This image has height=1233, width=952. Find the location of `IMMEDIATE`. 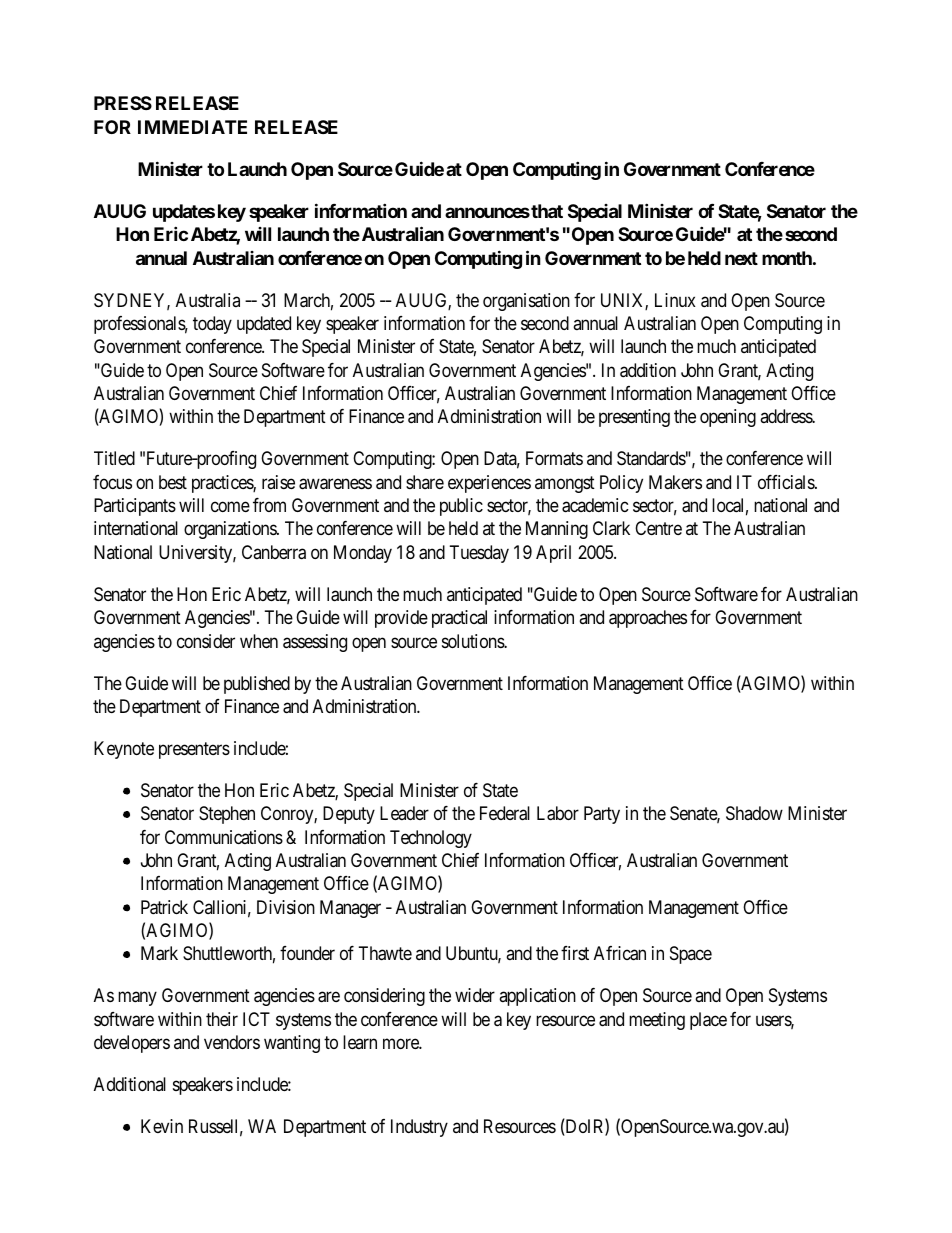

IMMEDIATE is located at coordinates (192, 127).
